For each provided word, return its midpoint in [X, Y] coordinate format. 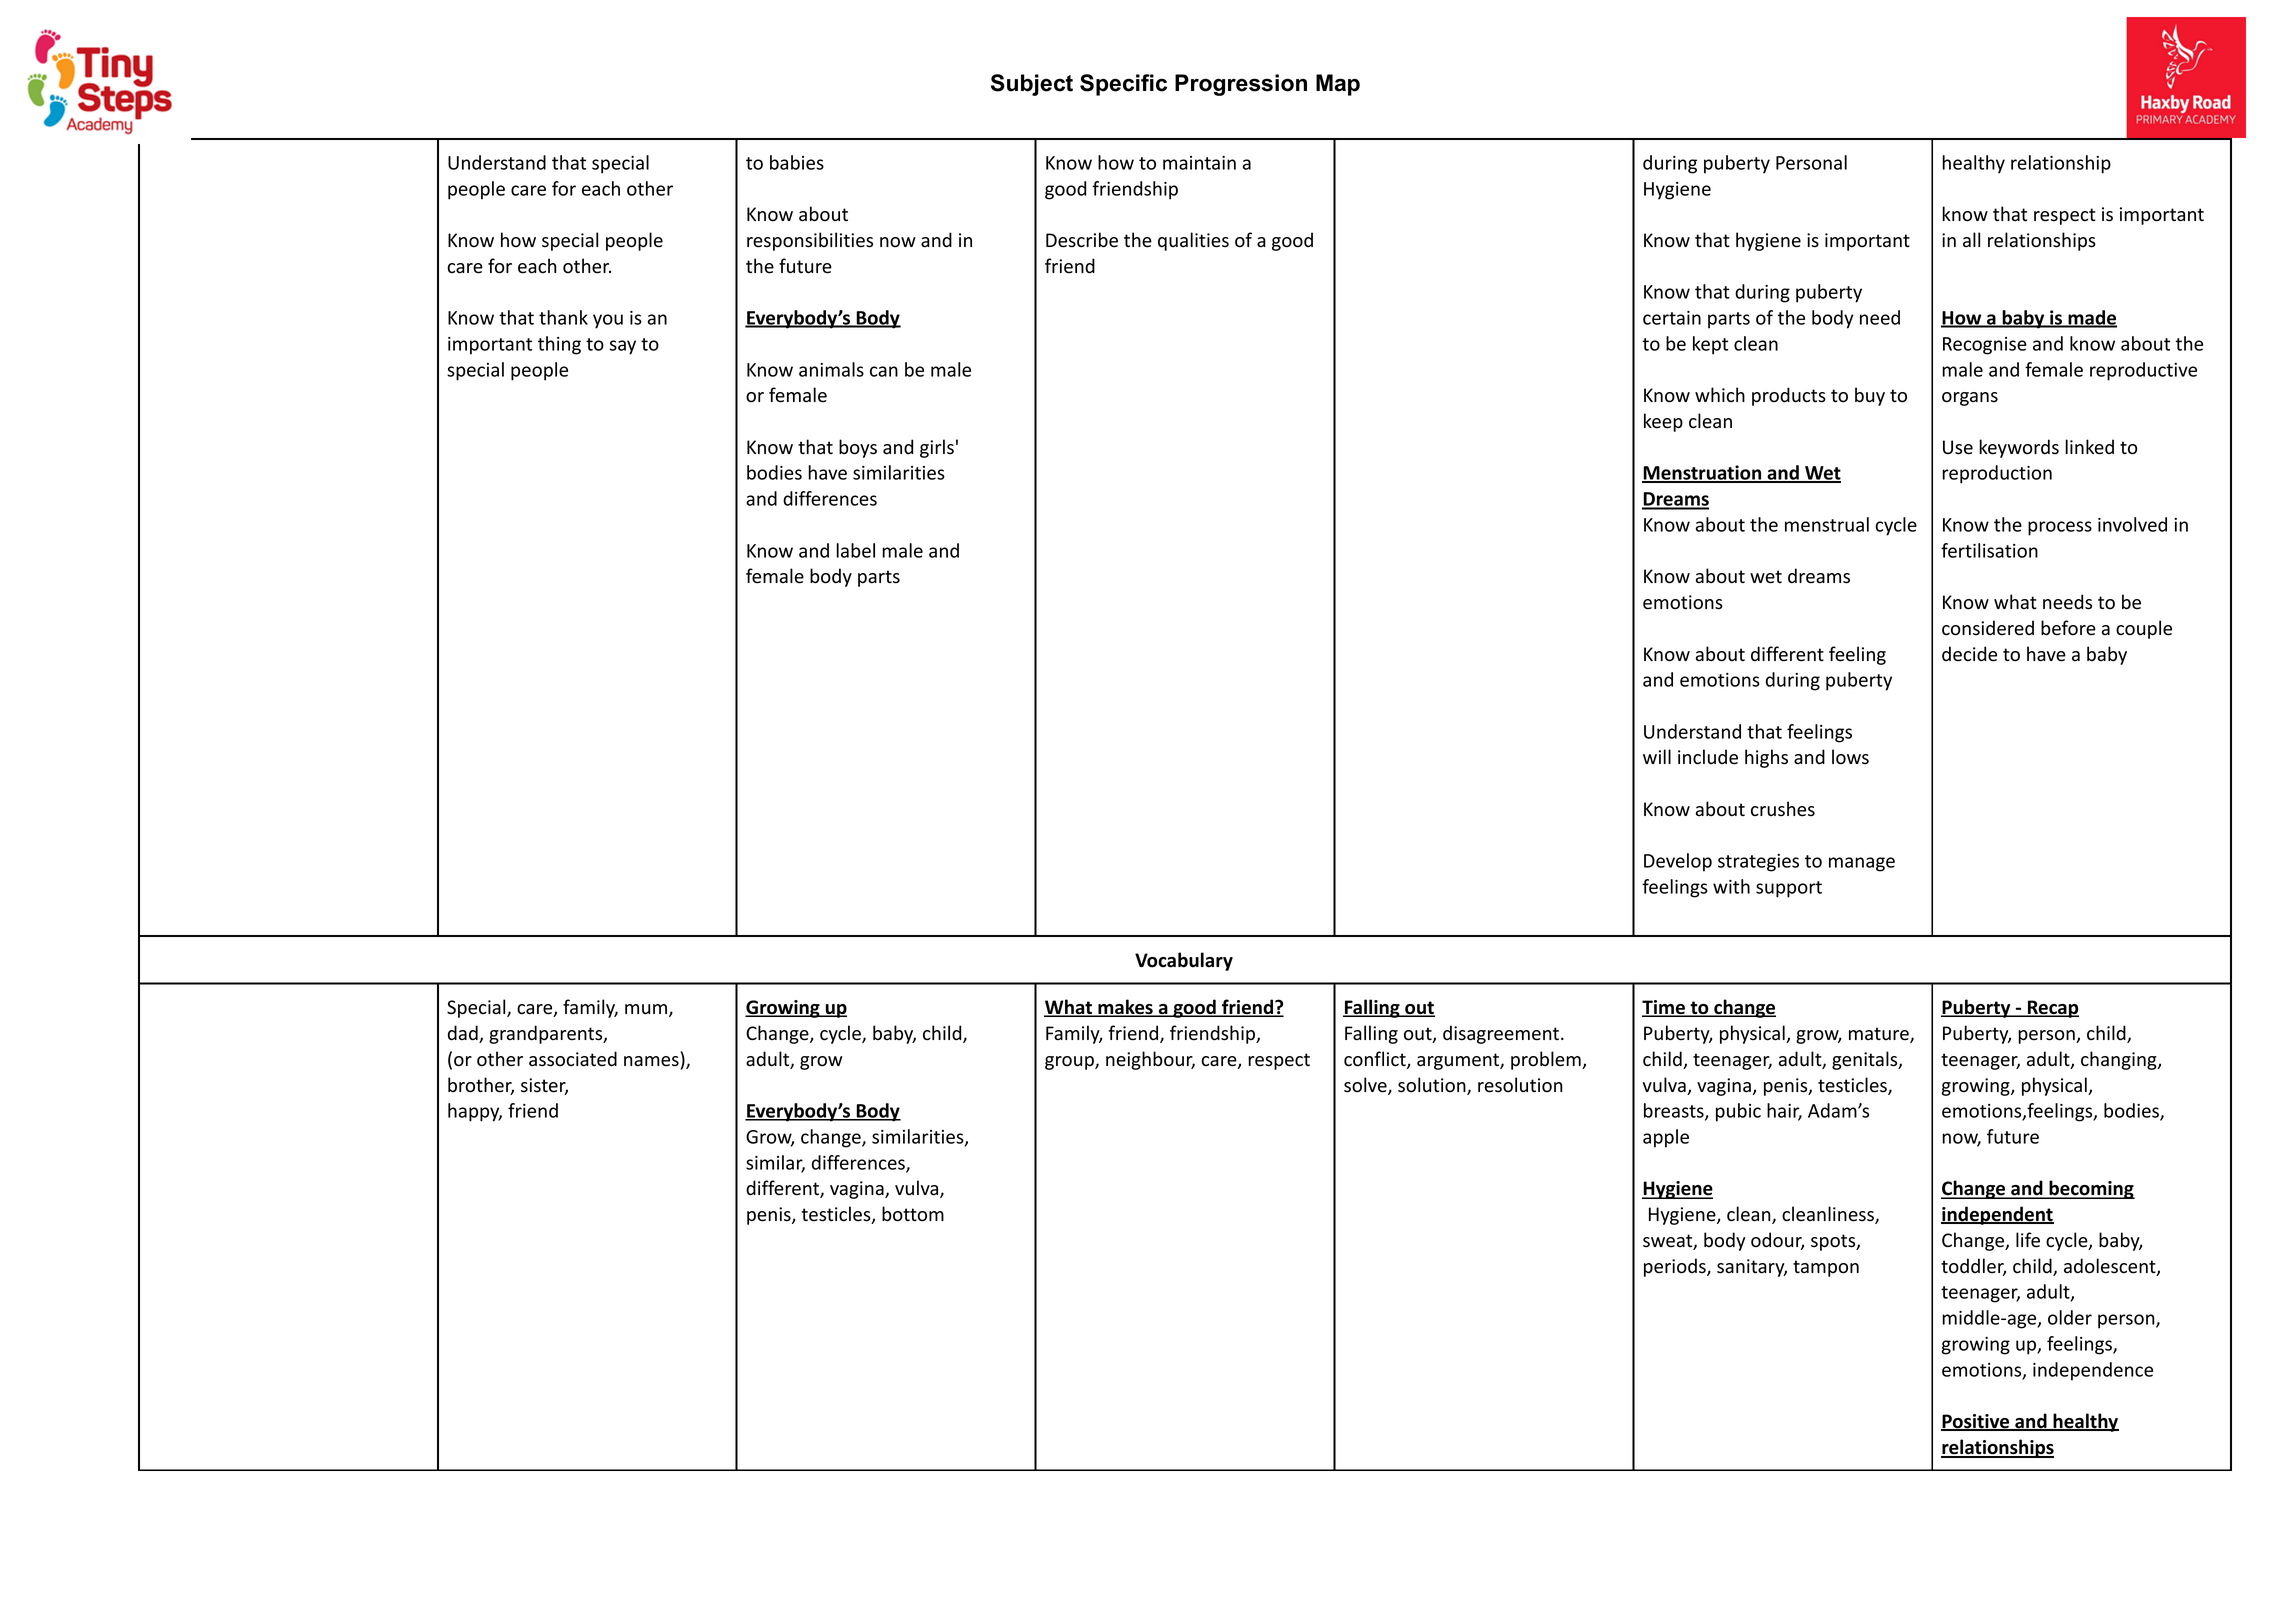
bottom [913, 1214]
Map [1338, 85]
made [2091, 319]
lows [1850, 757]
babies [797, 162]
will [1657, 756]
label [855, 550]
